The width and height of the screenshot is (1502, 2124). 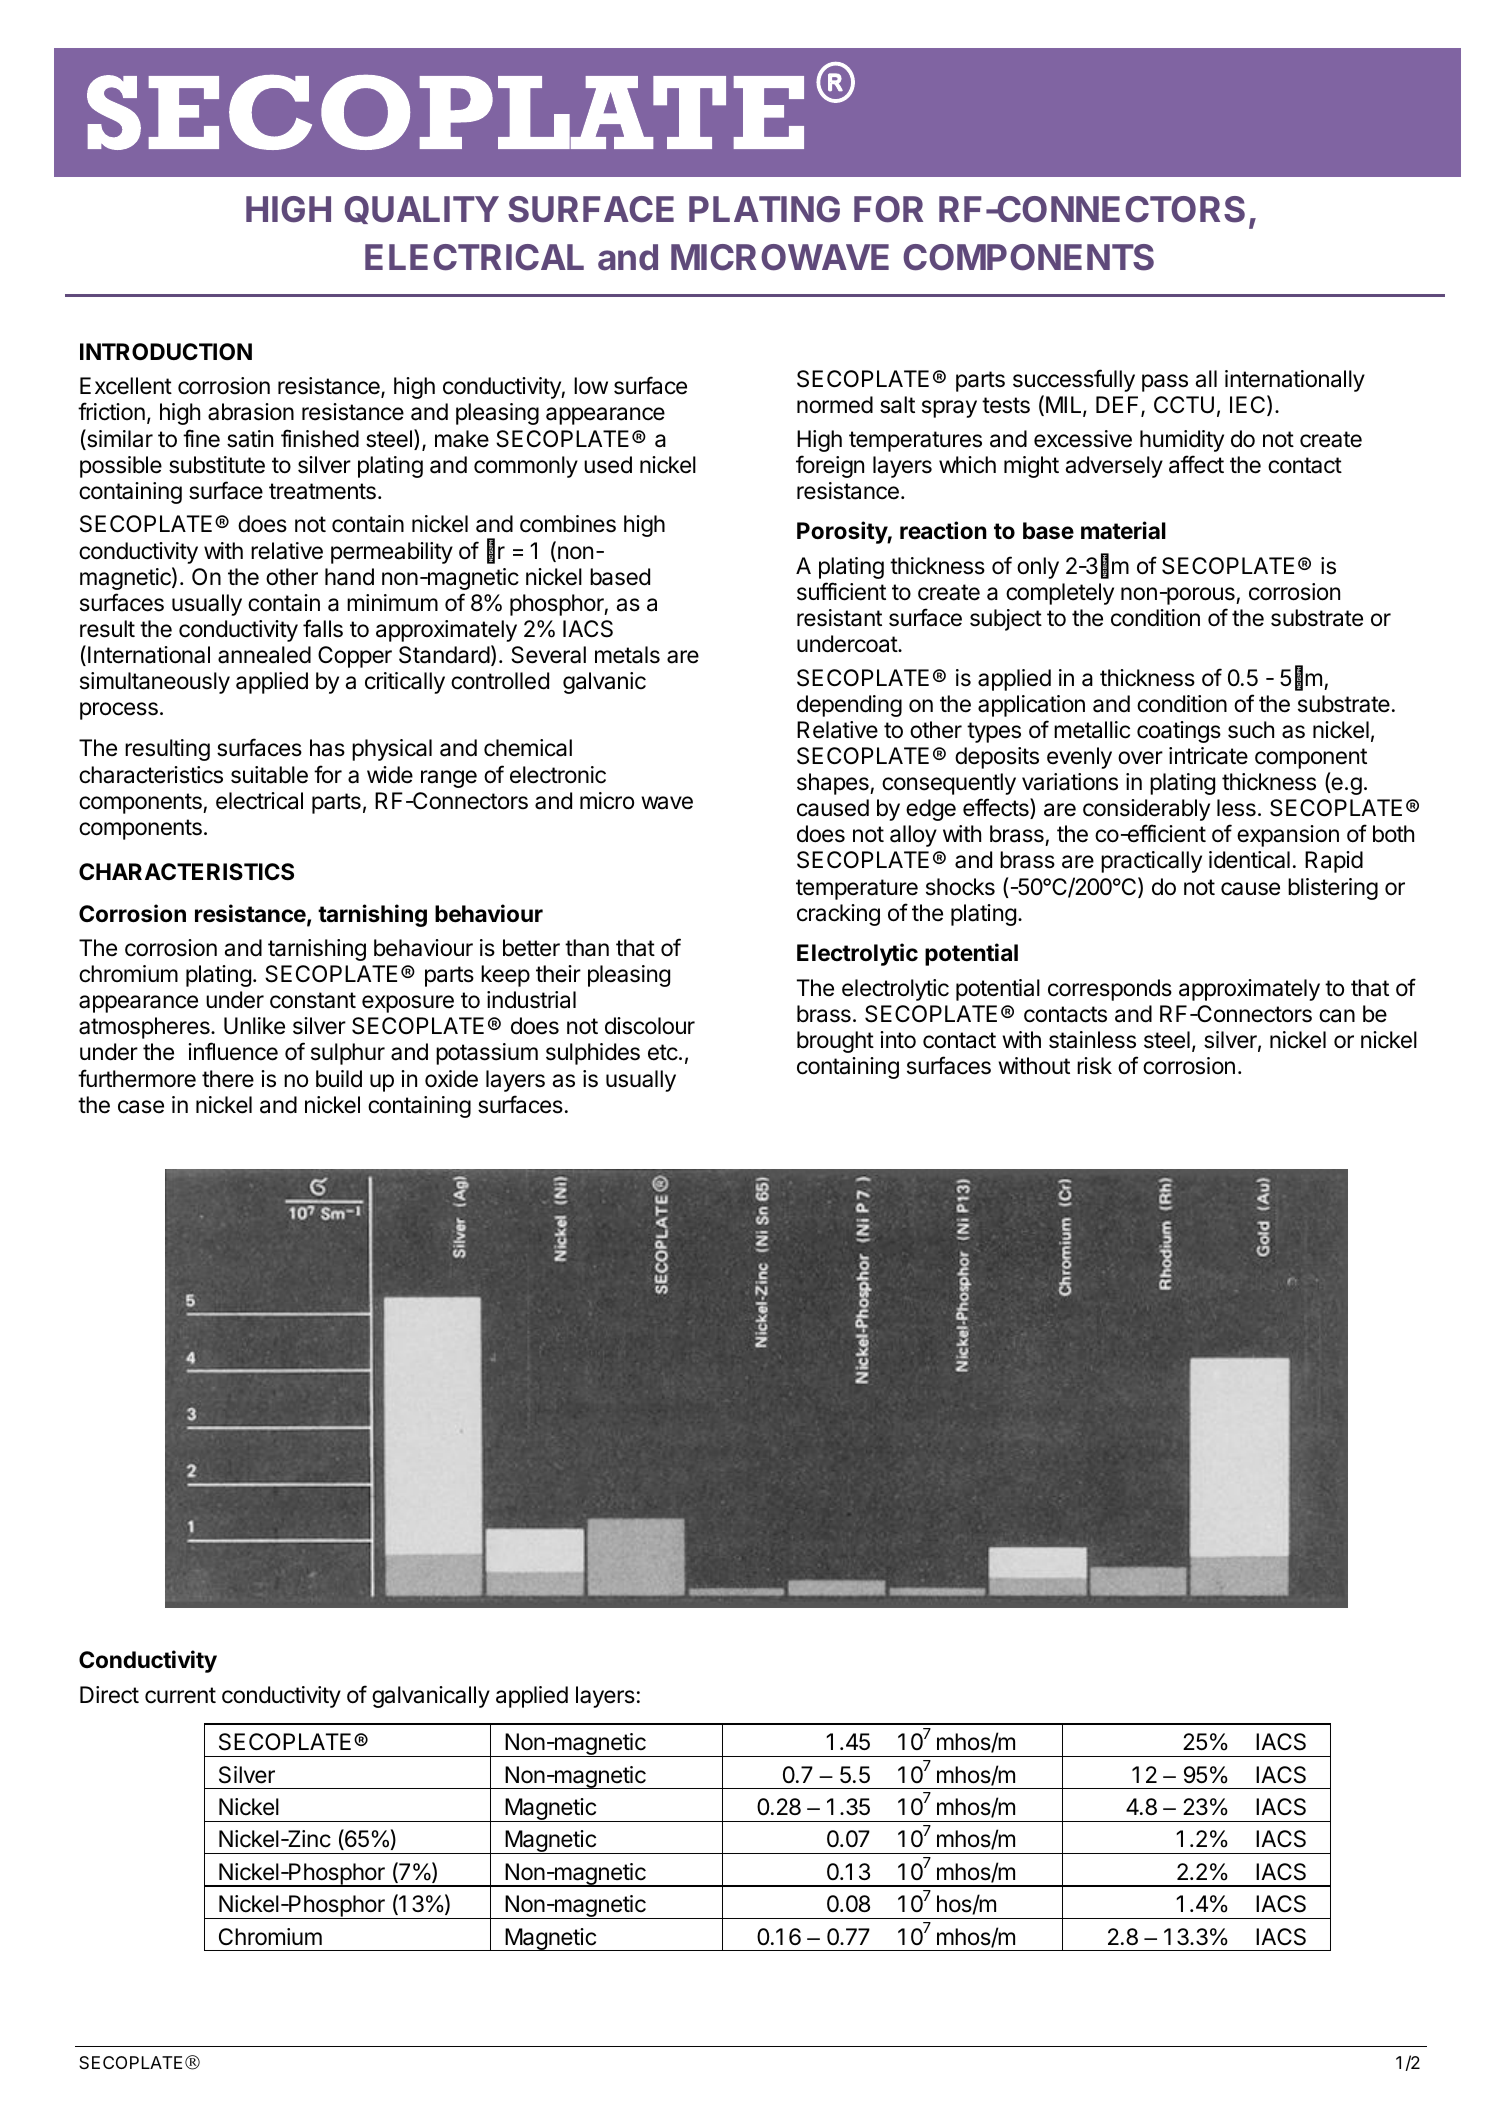 What do you see at coordinates (1251, 730) in the screenshot?
I see `such` at bounding box center [1251, 730].
